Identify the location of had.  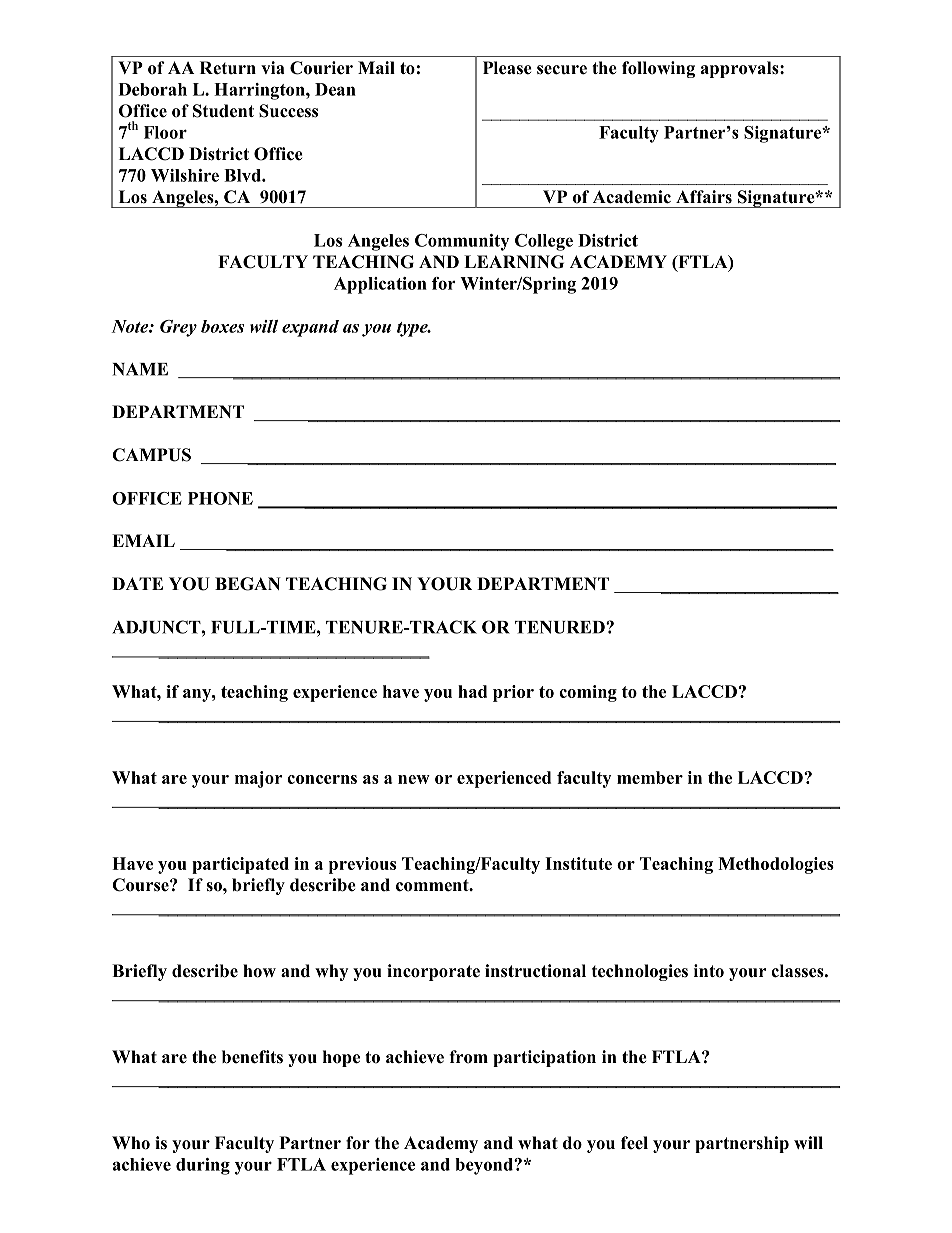
(472, 691).
